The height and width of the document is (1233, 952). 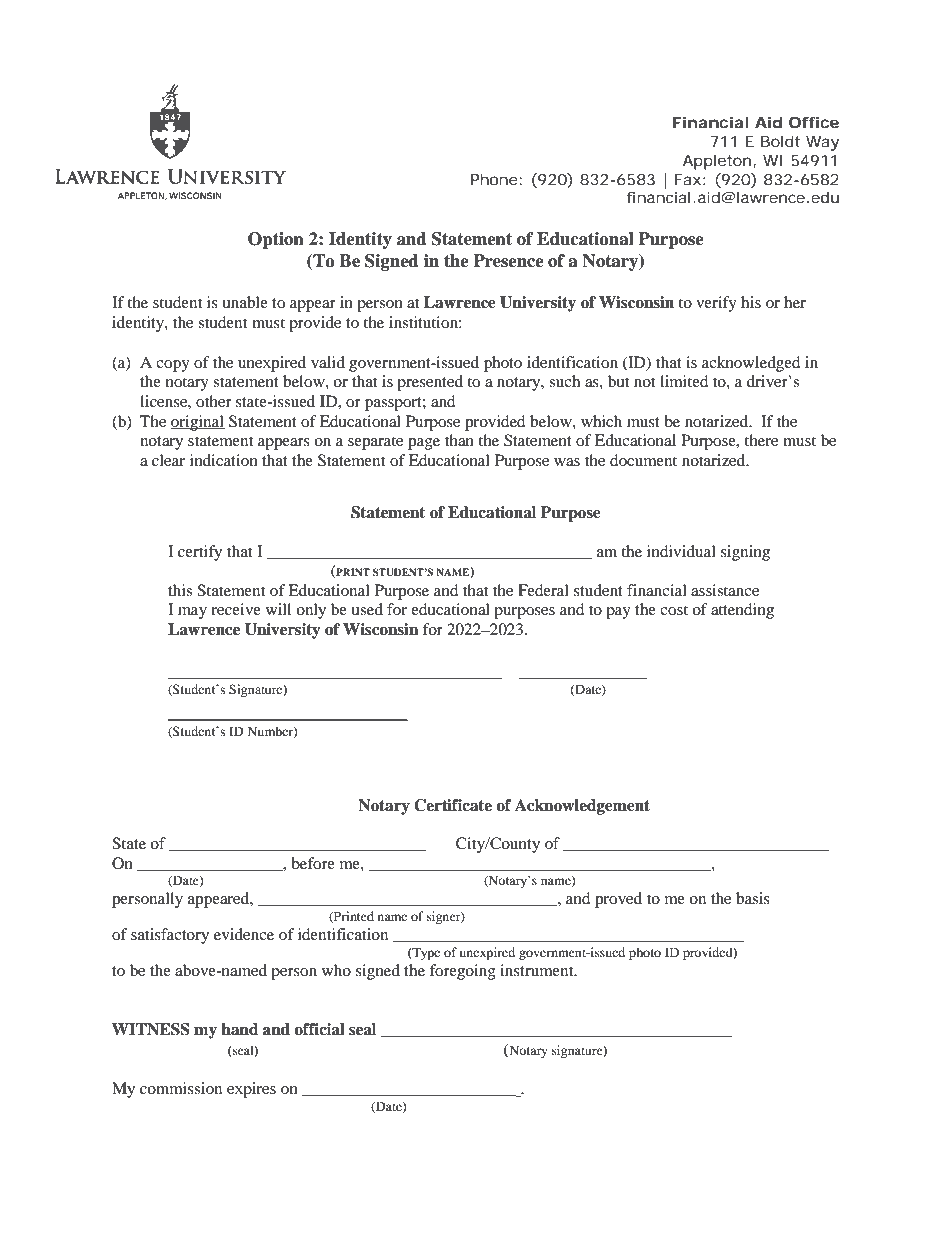 I want to click on Phone, so click(x=494, y=179).
